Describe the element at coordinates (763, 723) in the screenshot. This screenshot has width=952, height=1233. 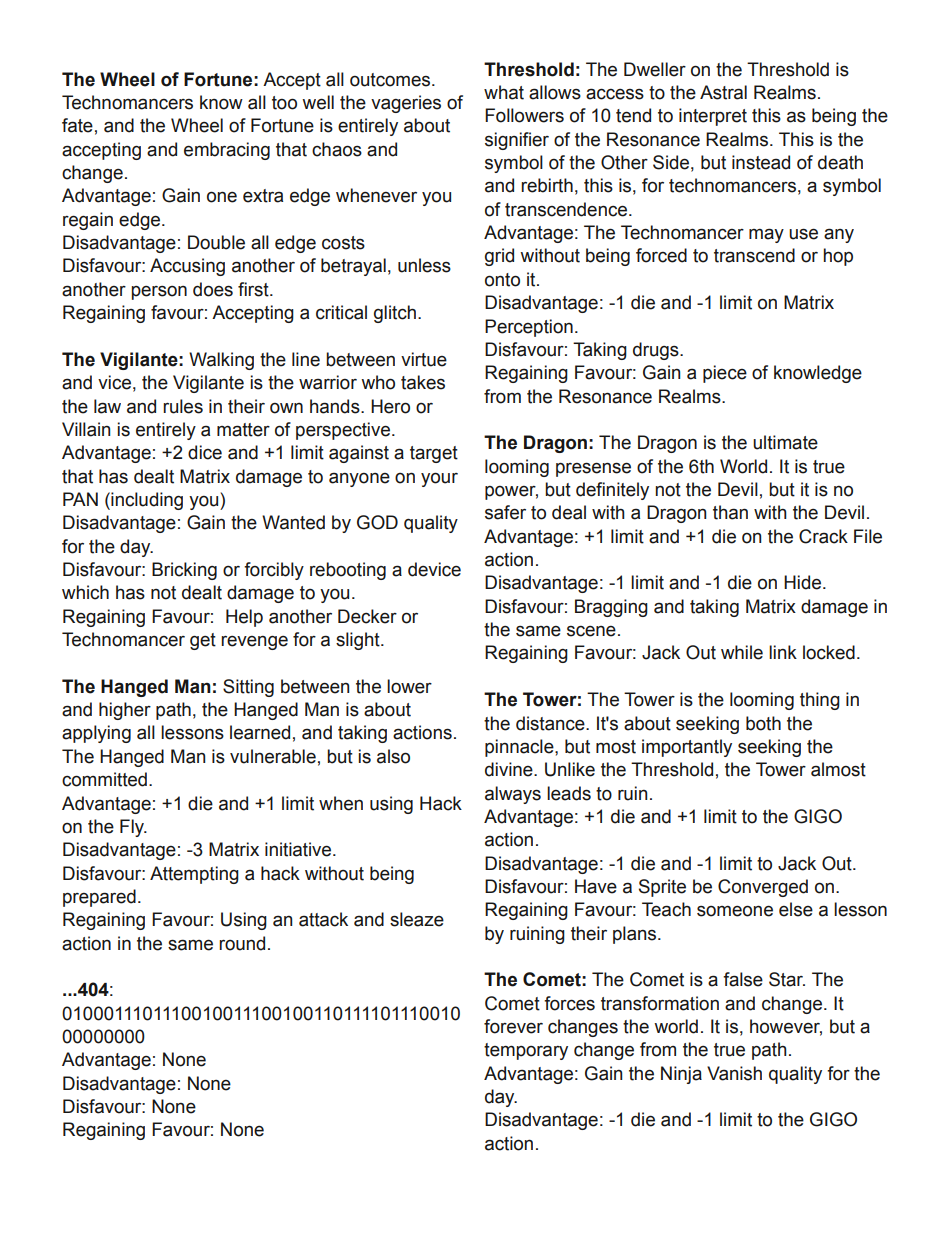
I see `both` at that location.
